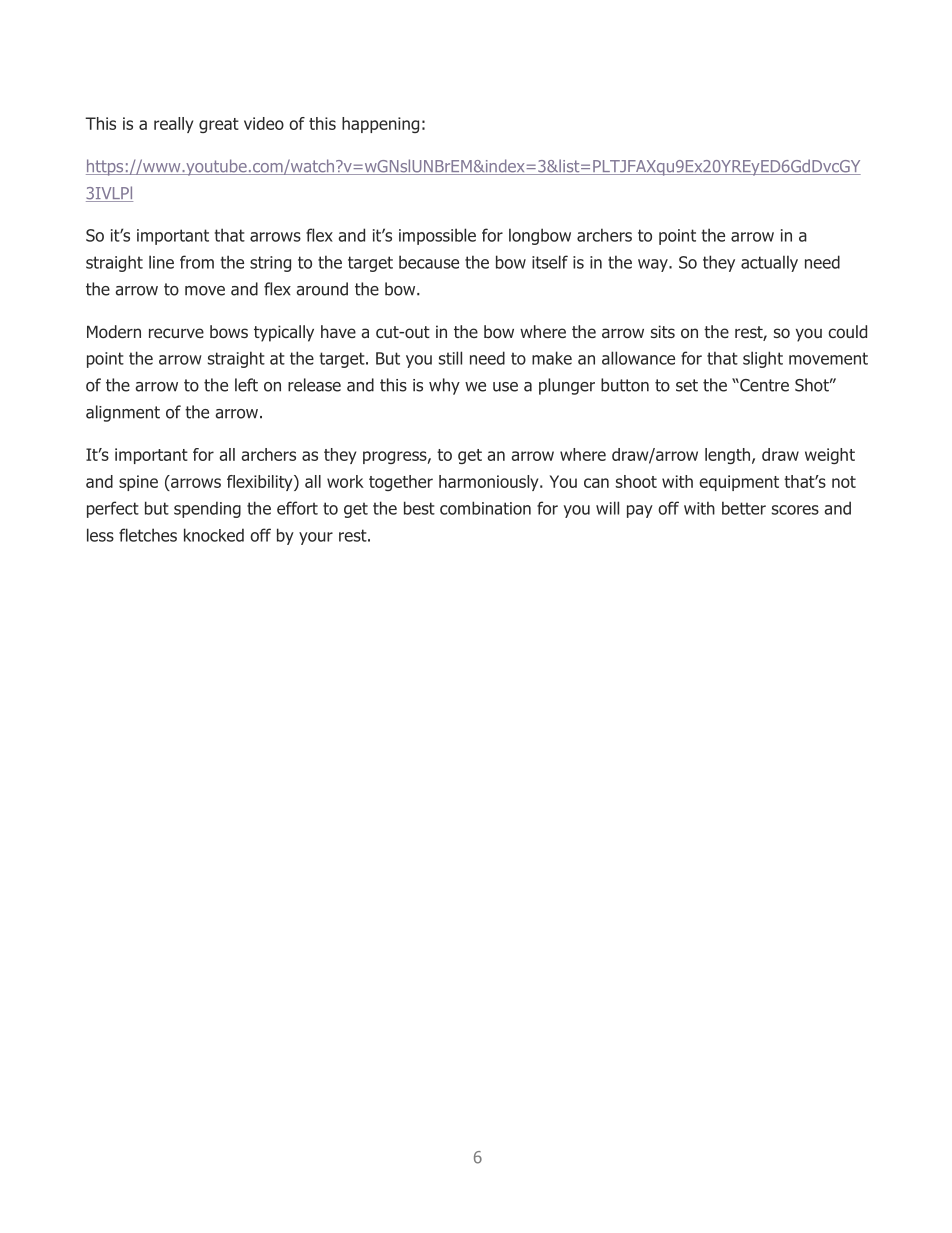 Image resolution: width=952 pixels, height=1233 pixels. What do you see at coordinates (380, 125) in the image?
I see `happening` at bounding box center [380, 125].
